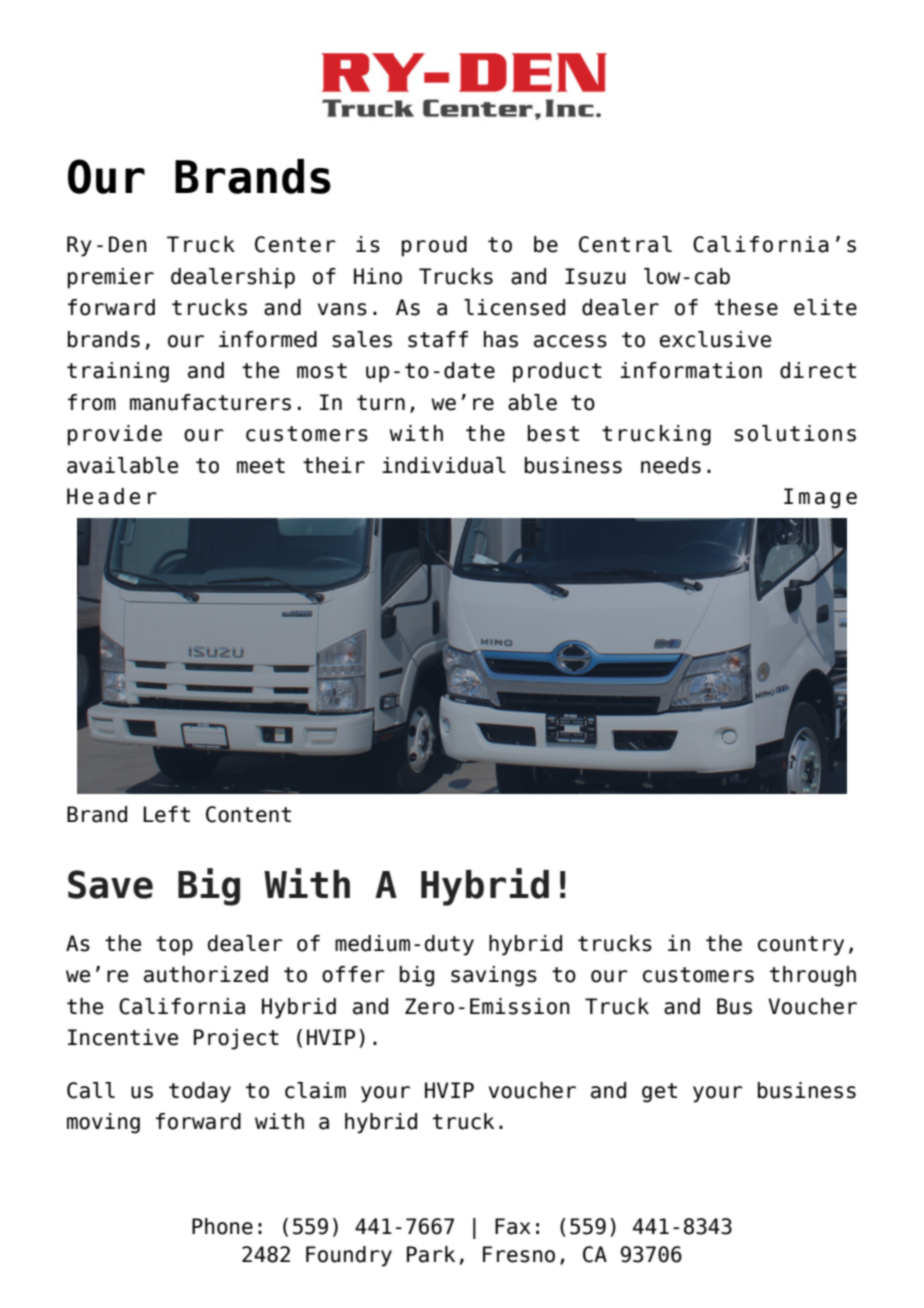 This document has height=1308, width=924. What do you see at coordinates (820, 498) in the document?
I see `Image` at bounding box center [820, 498].
